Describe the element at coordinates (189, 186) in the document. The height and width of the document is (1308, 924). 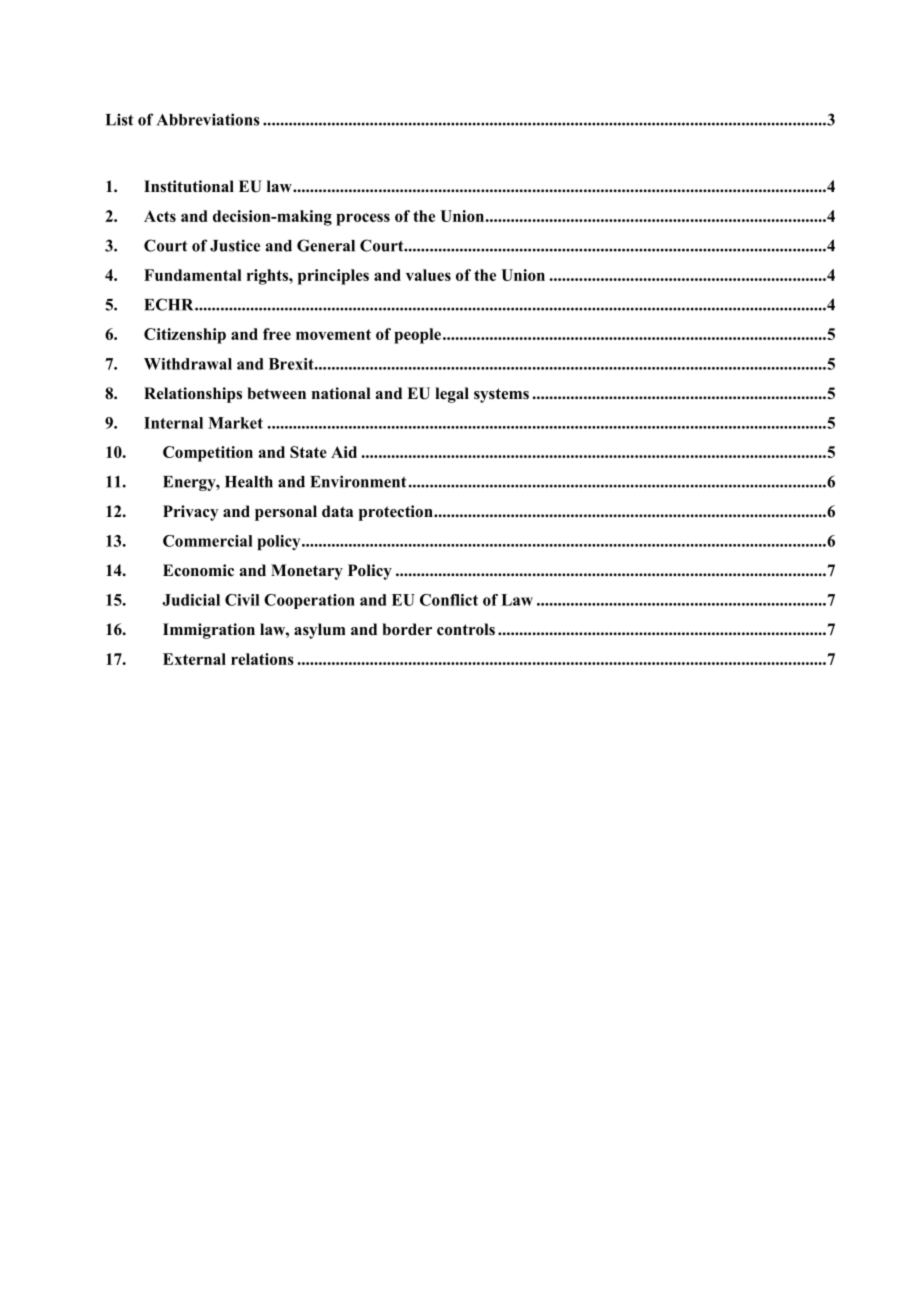
I see `Institutional` at that location.
